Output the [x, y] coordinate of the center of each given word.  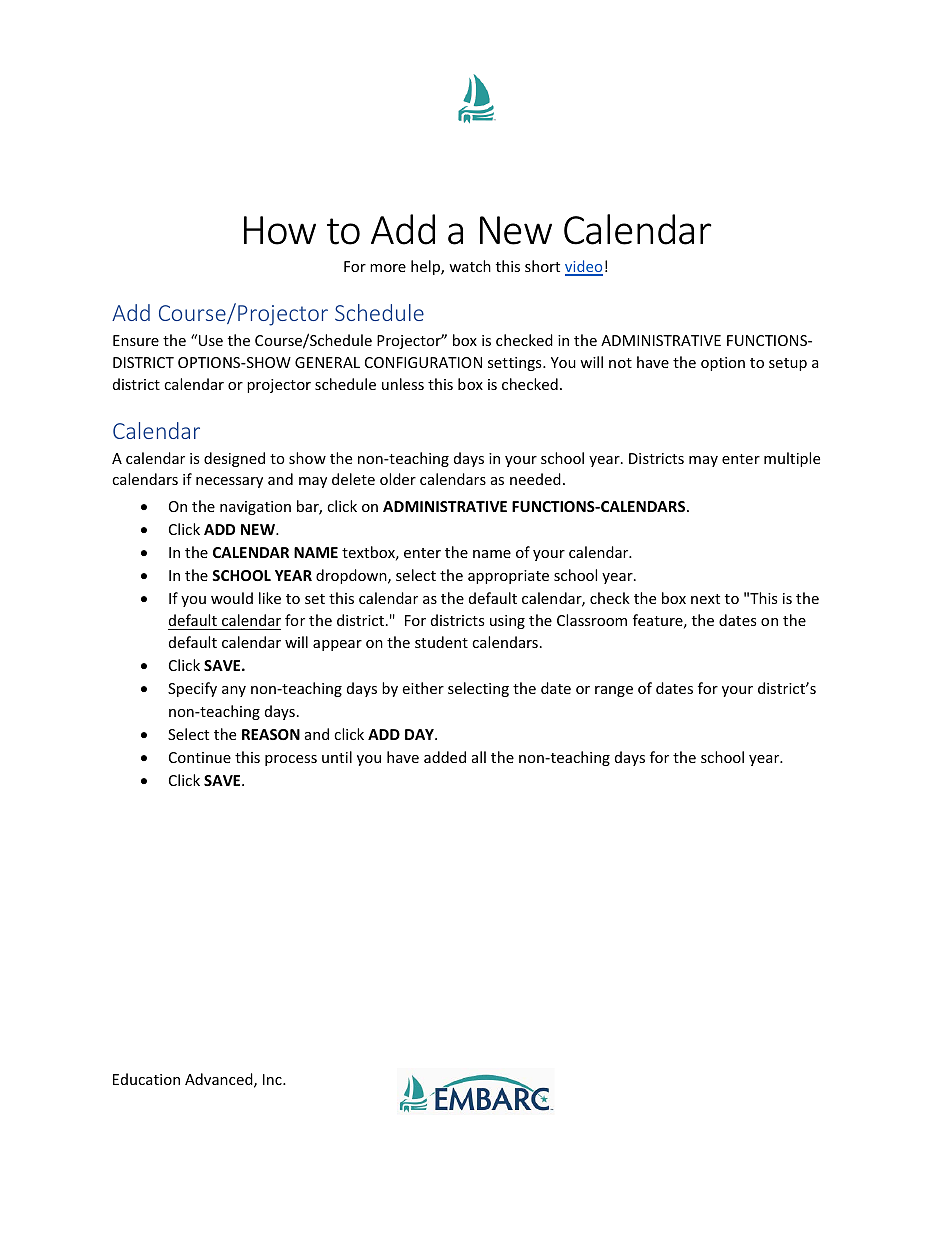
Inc [273, 1079]
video [584, 267]
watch [470, 266]
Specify [192, 689]
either [423, 688]
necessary [229, 482]
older [398, 479]
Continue [200, 757]
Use [211, 340]
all [479, 757]
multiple [792, 459]
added [445, 757]
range [614, 691]
